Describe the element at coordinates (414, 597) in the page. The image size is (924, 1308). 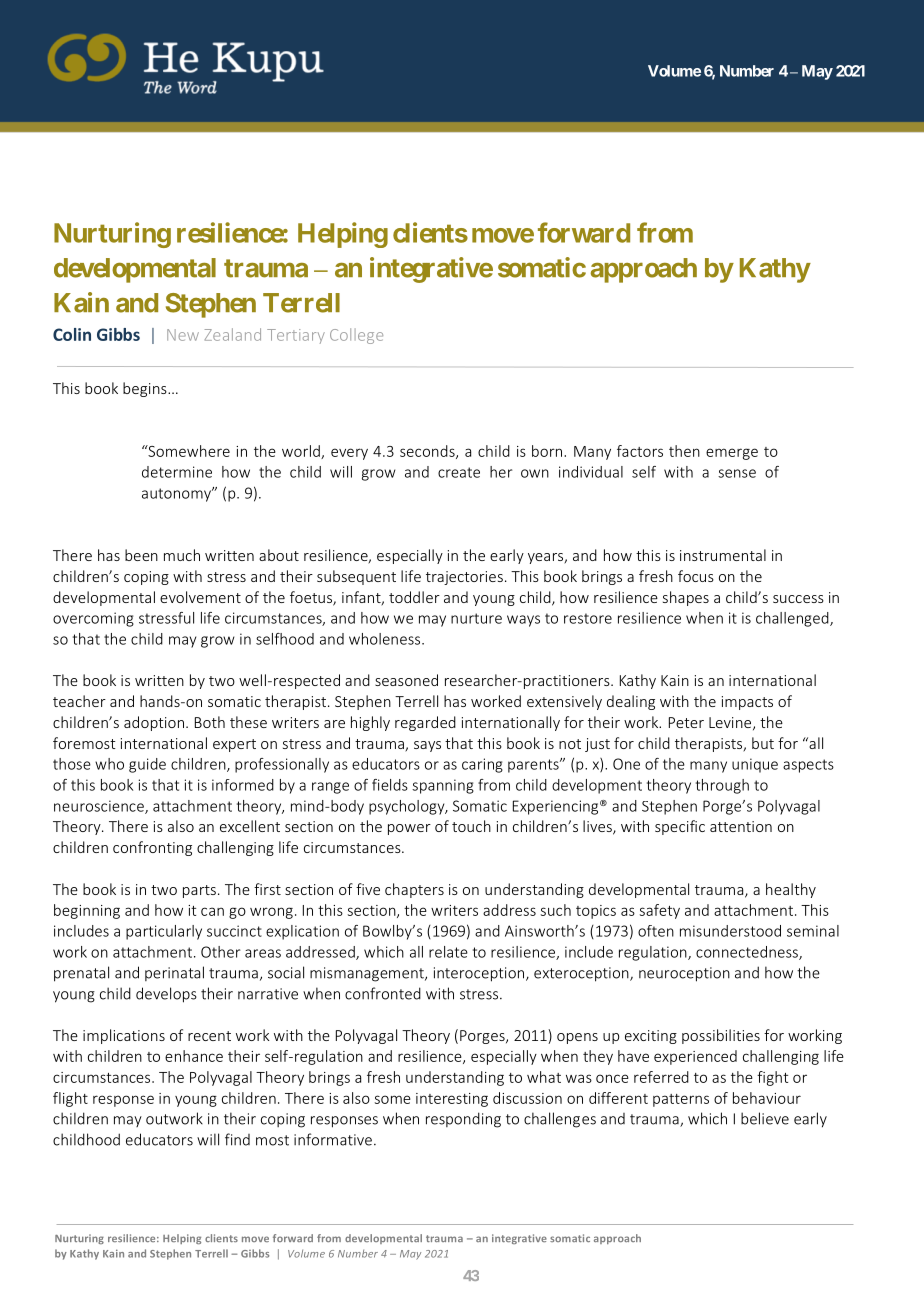
I see `toddler` at that location.
